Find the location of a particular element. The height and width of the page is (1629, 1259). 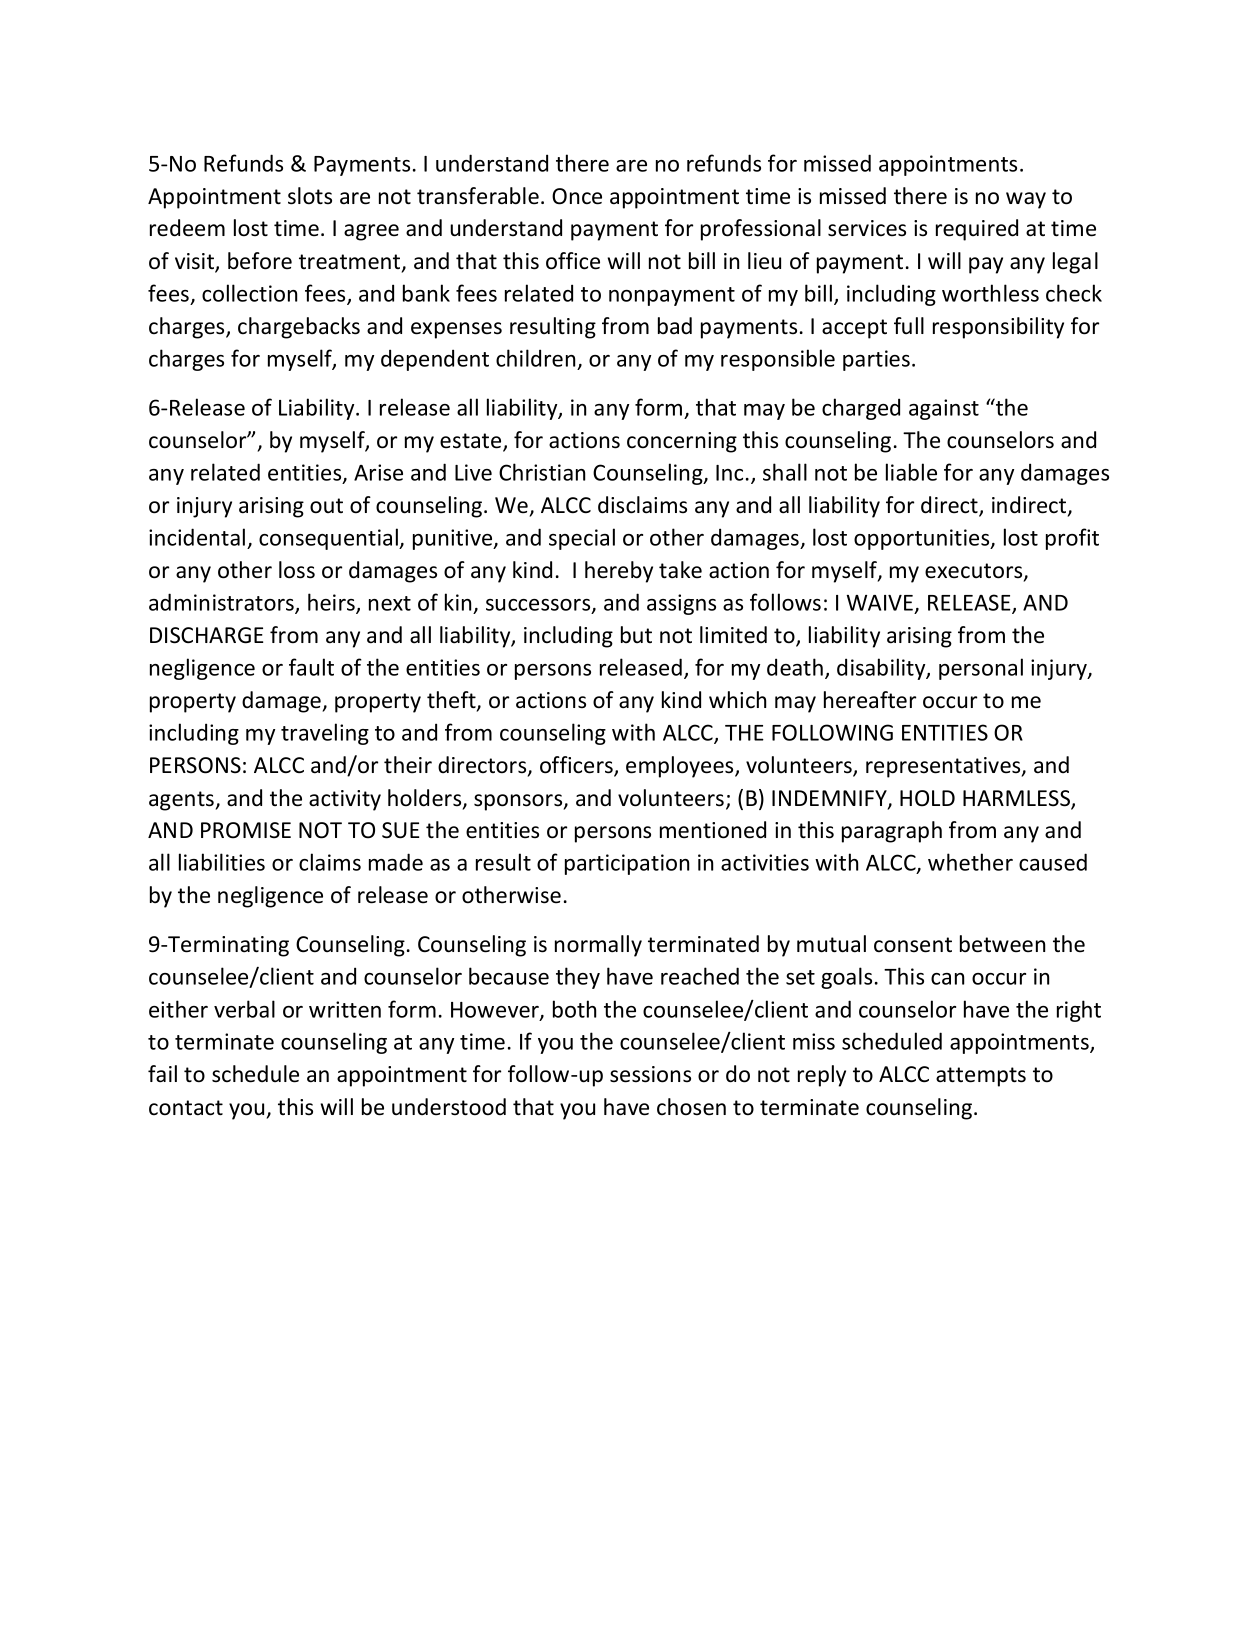

liabilities is located at coordinates (222, 862).
